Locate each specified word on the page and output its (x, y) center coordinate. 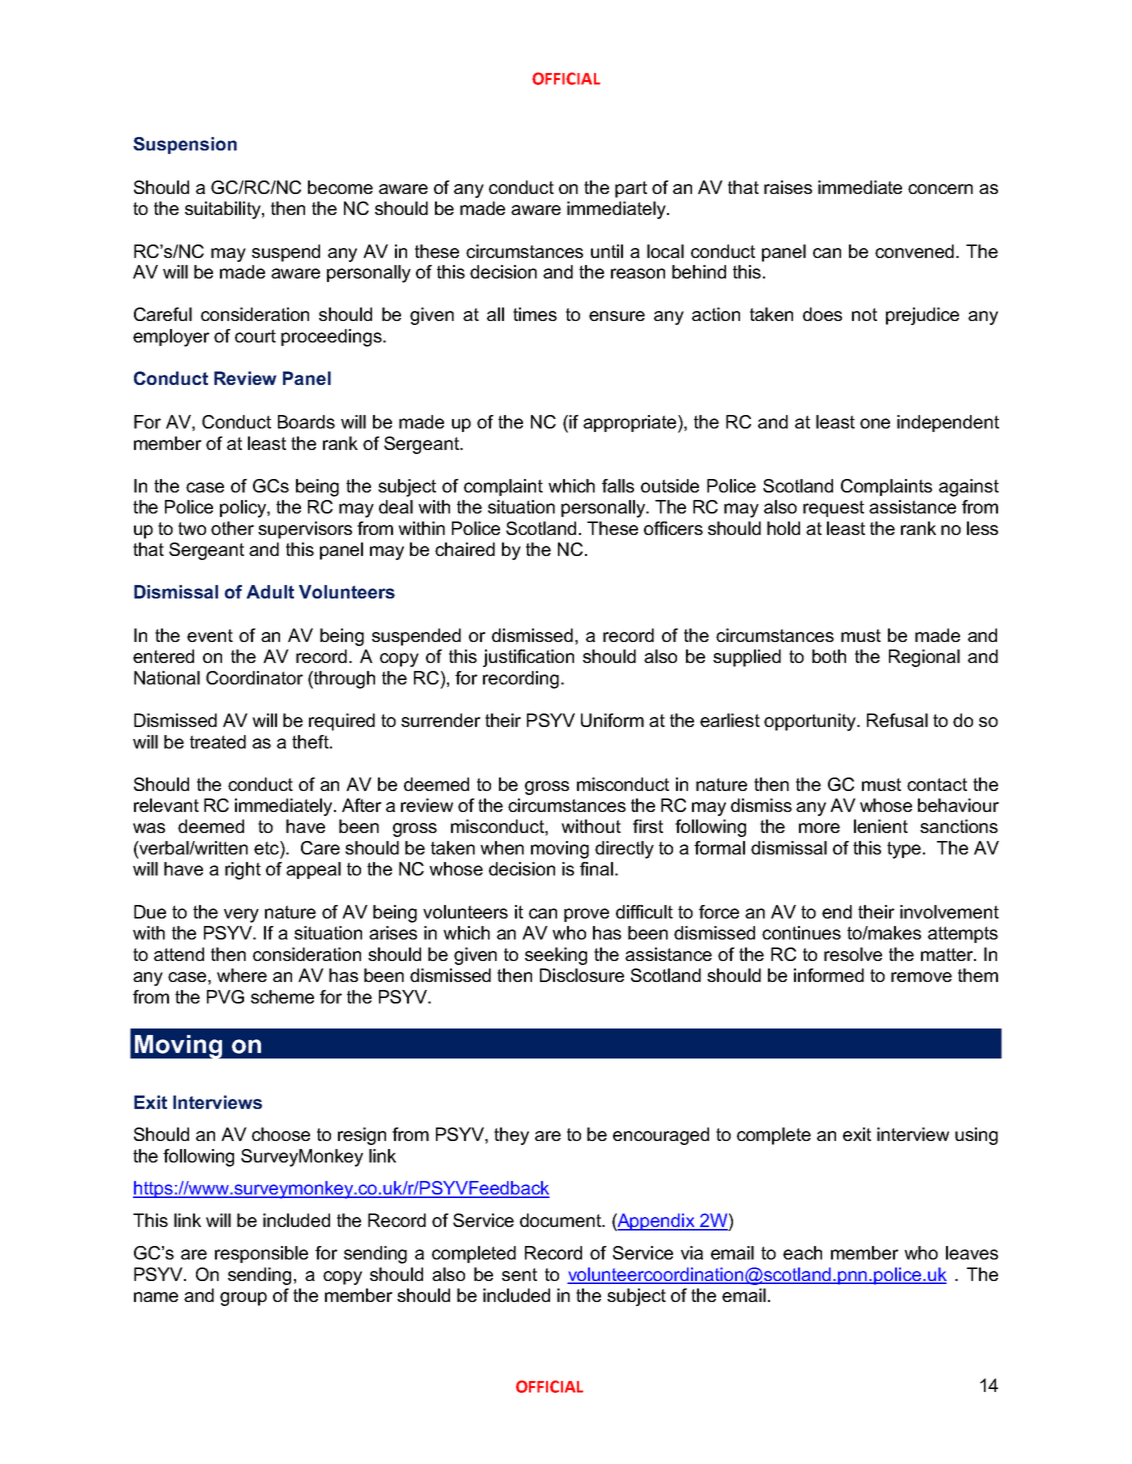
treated (218, 742)
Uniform (612, 720)
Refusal (897, 720)
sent (519, 1274)
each (802, 1253)
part (631, 189)
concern (940, 189)
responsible (261, 1254)
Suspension (185, 145)
